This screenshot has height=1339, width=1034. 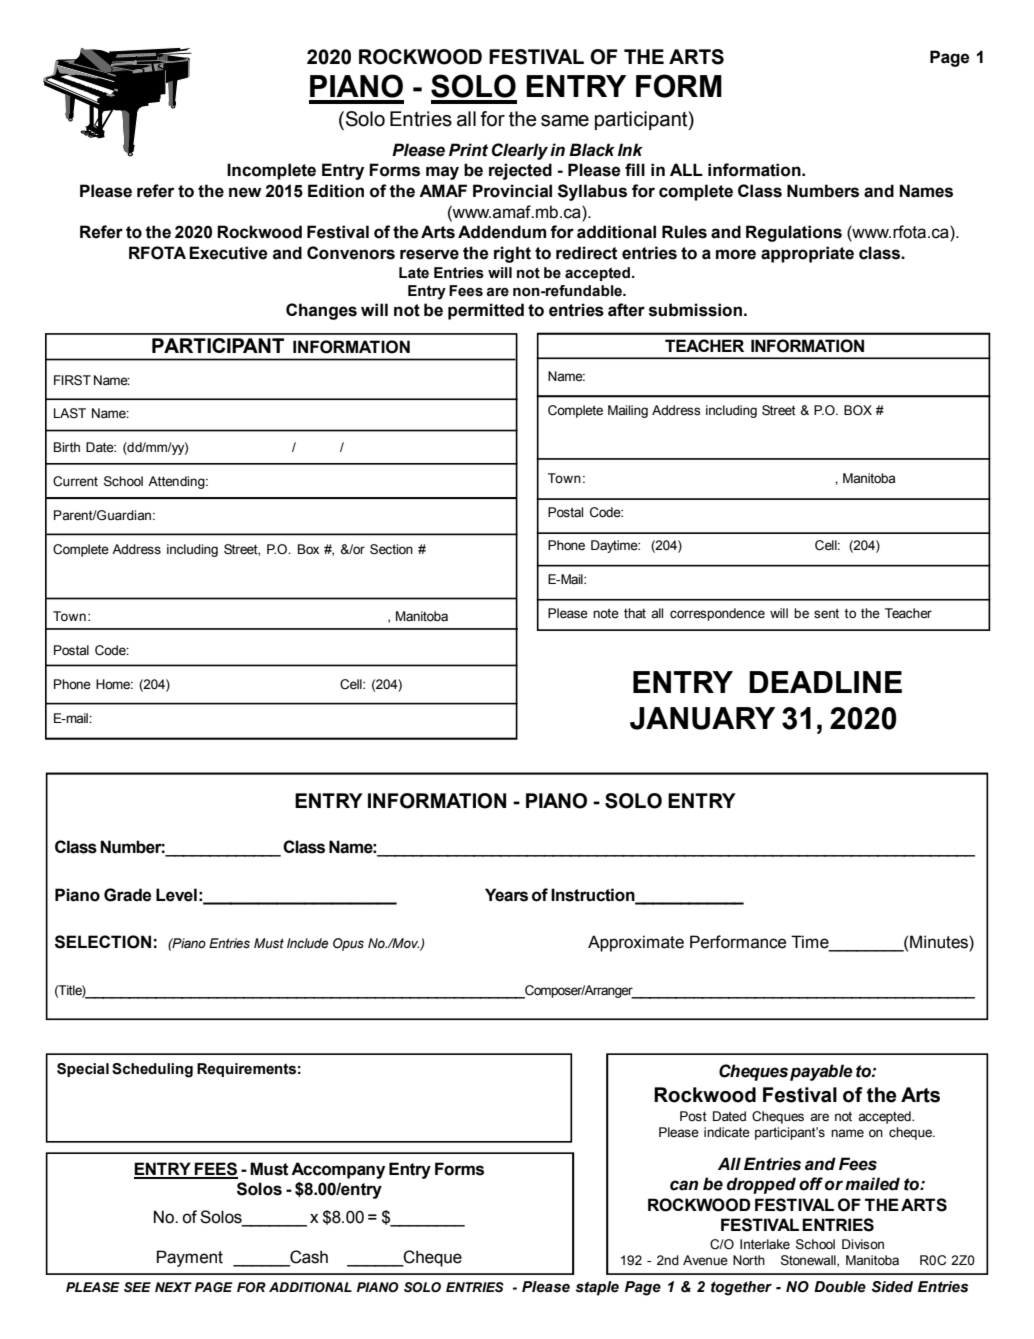 I want to click on Stonewall, so click(x=809, y=1261).
